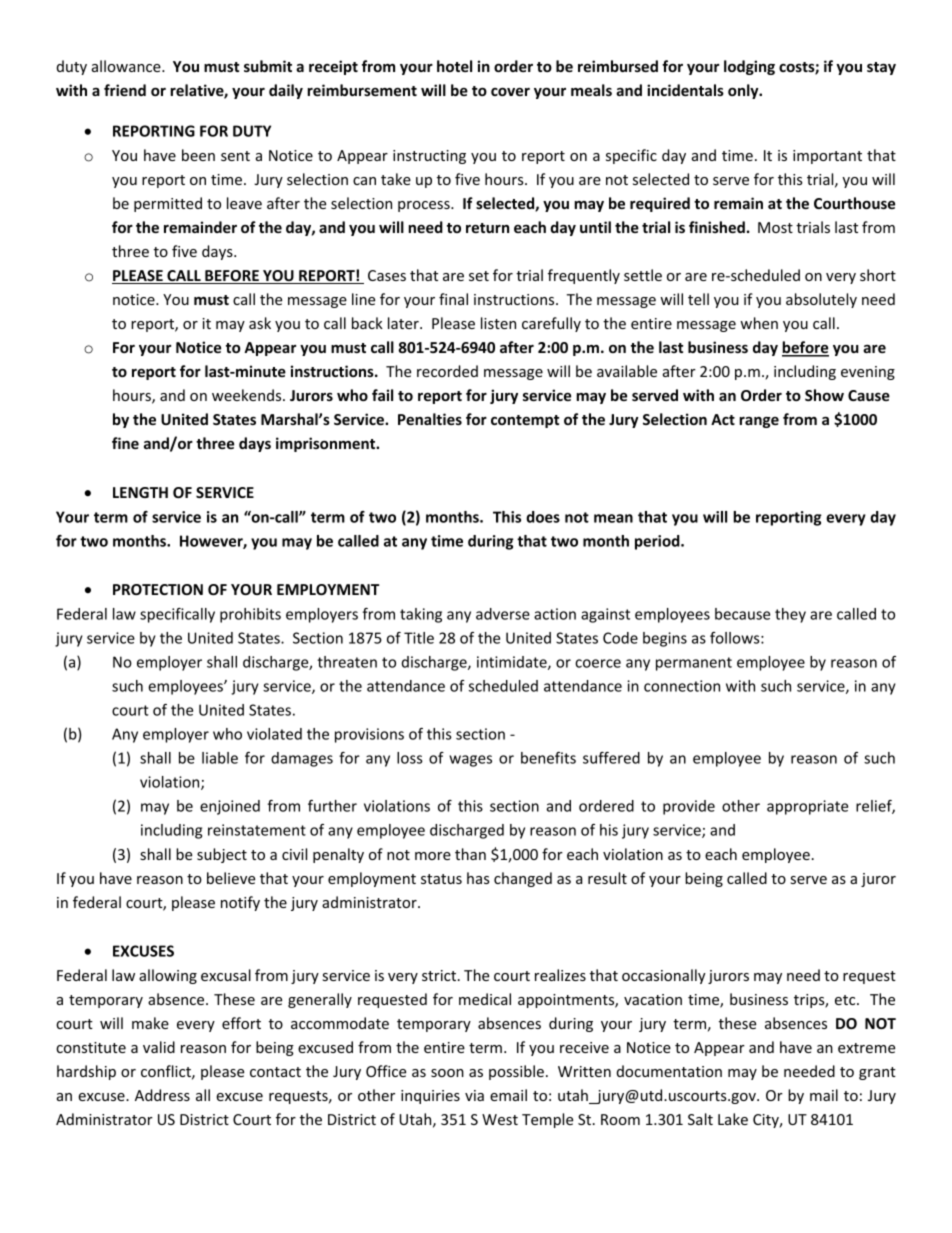  What do you see at coordinates (790, 615) in the screenshot?
I see `they` at bounding box center [790, 615].
